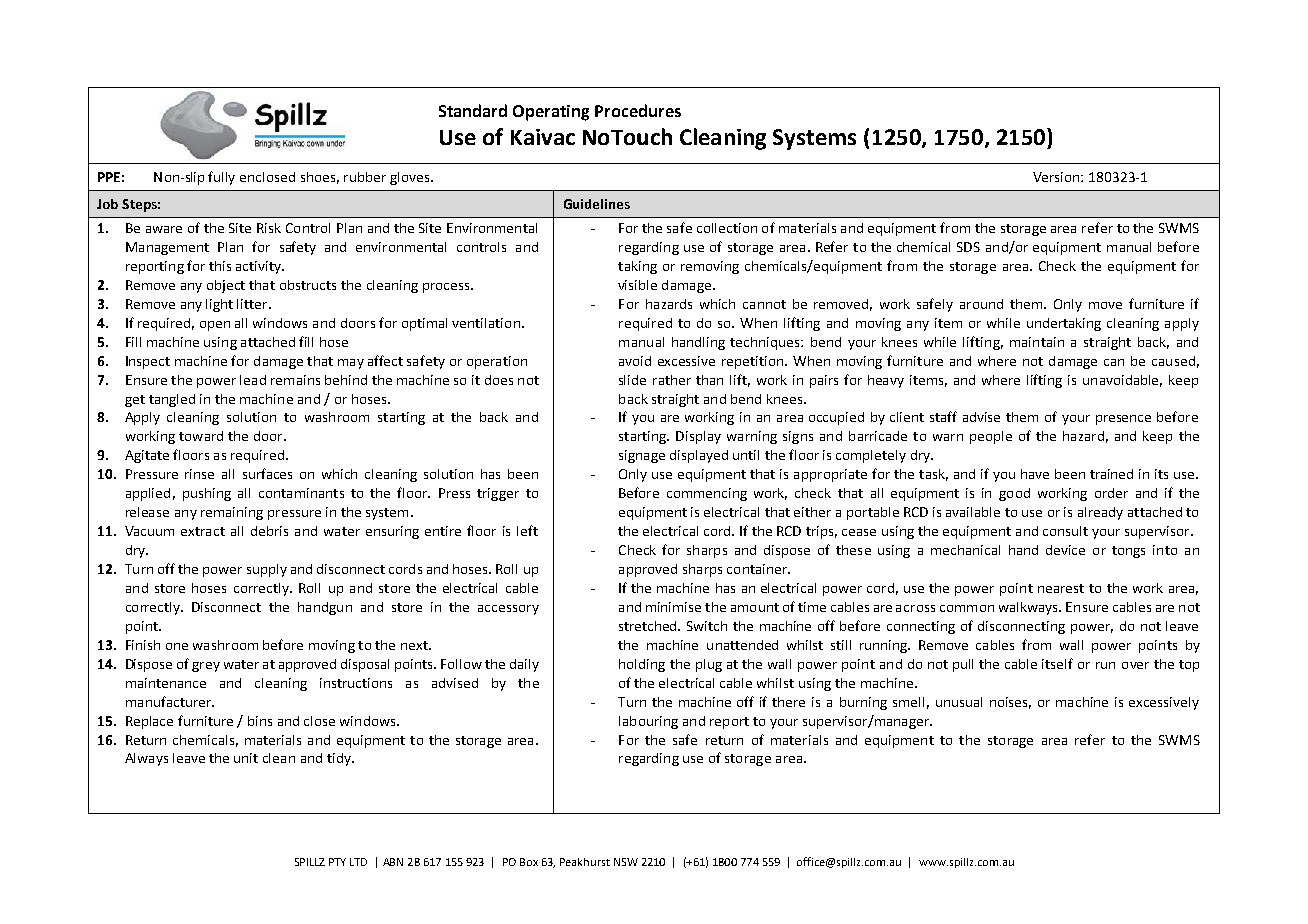 The height and width of the screenshot is (924, 1308). What do you see at coordinates (707, 494) in the screenshot?
I see `commencing` at bounding box center [707, 494].
